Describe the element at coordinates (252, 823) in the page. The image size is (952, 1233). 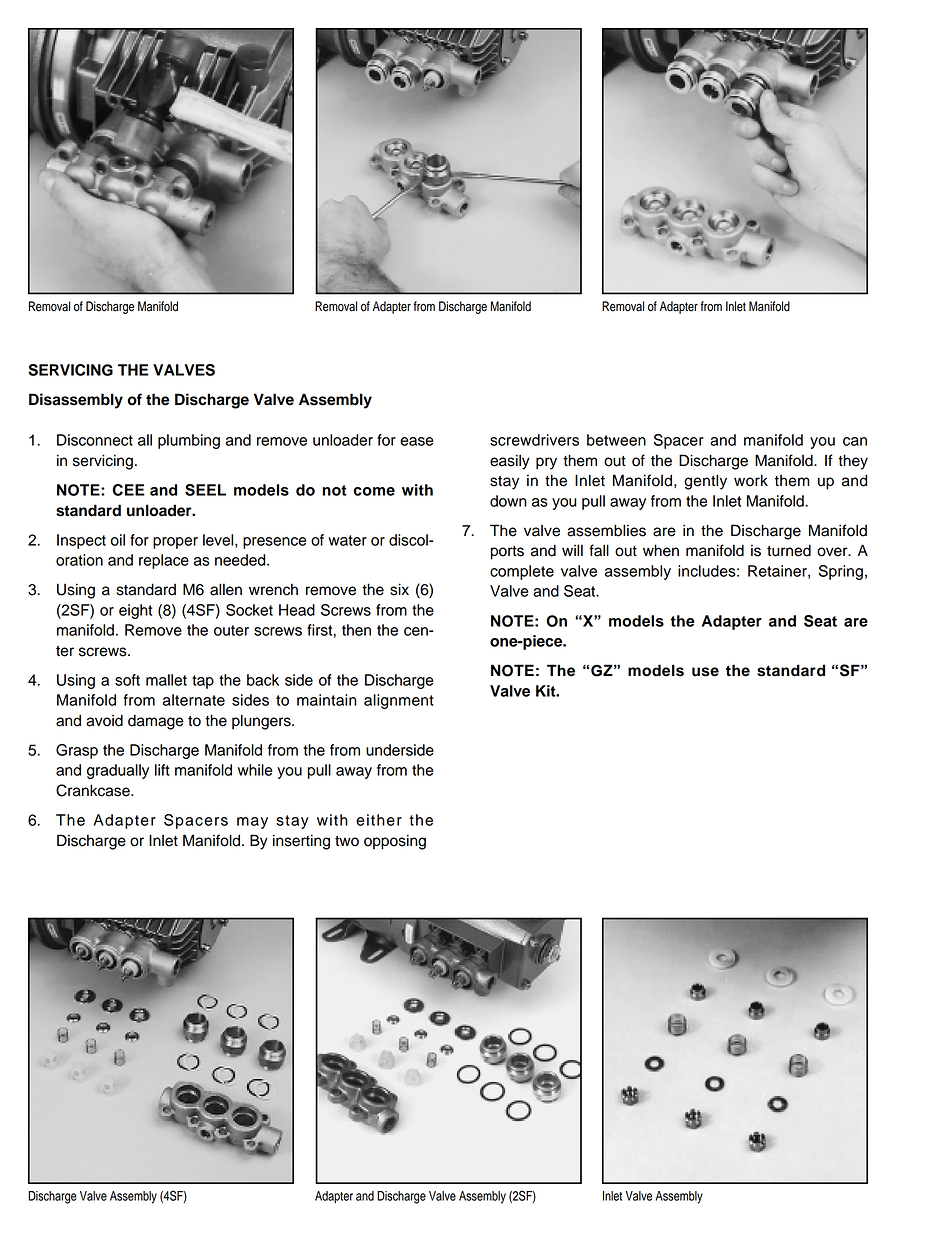
I see `may` at that location.
